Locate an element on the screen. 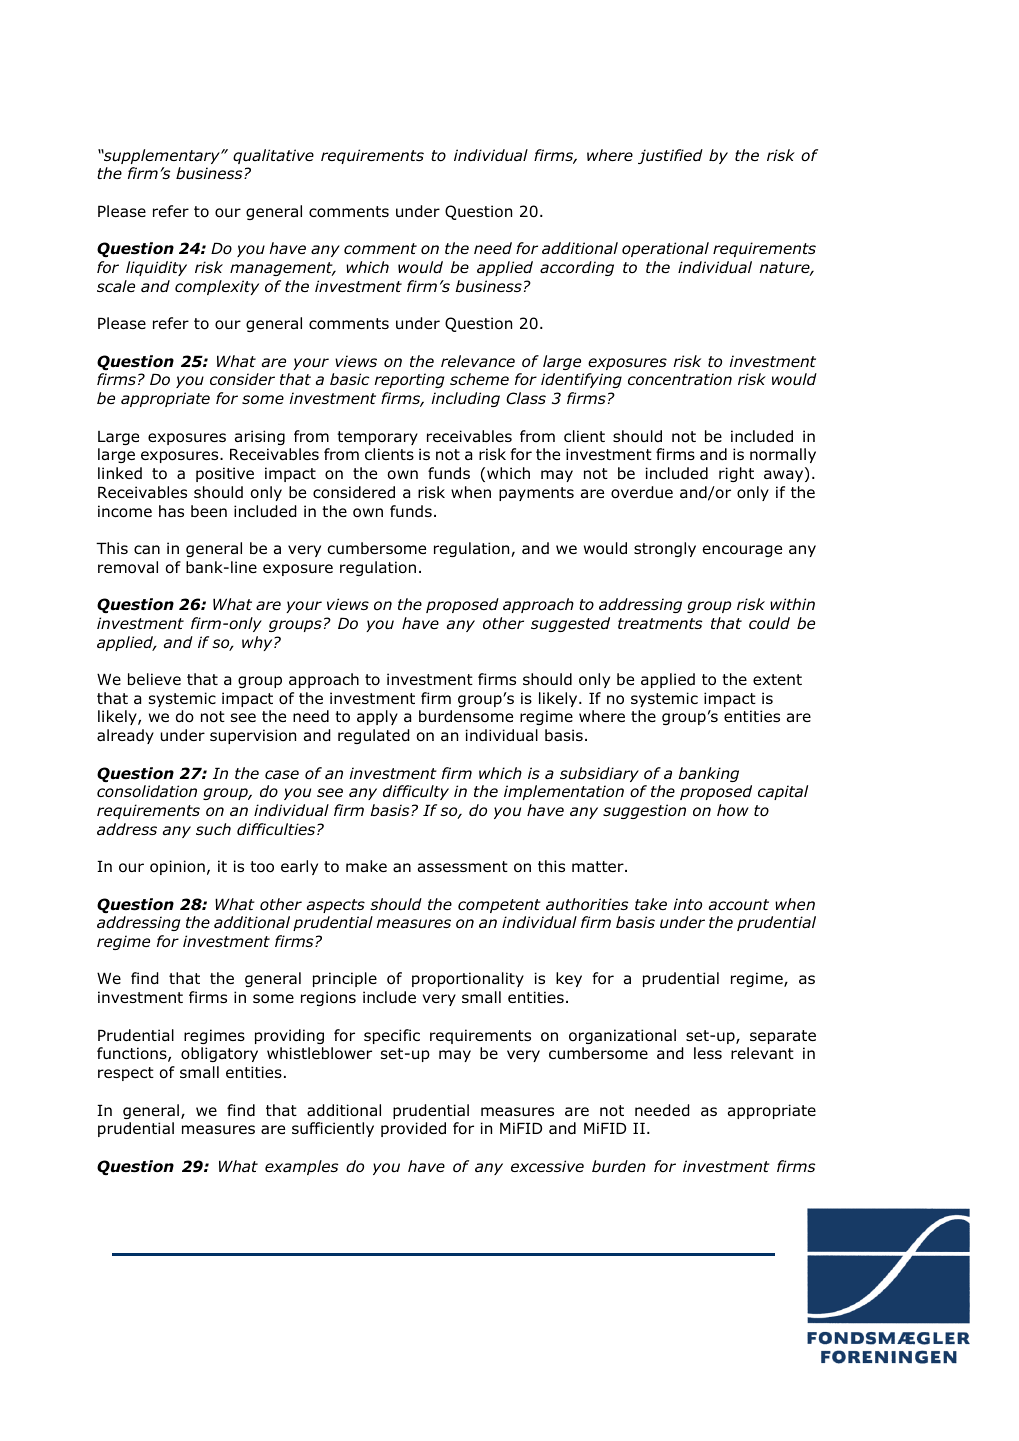  arising is located at coordinates (260, 437).
